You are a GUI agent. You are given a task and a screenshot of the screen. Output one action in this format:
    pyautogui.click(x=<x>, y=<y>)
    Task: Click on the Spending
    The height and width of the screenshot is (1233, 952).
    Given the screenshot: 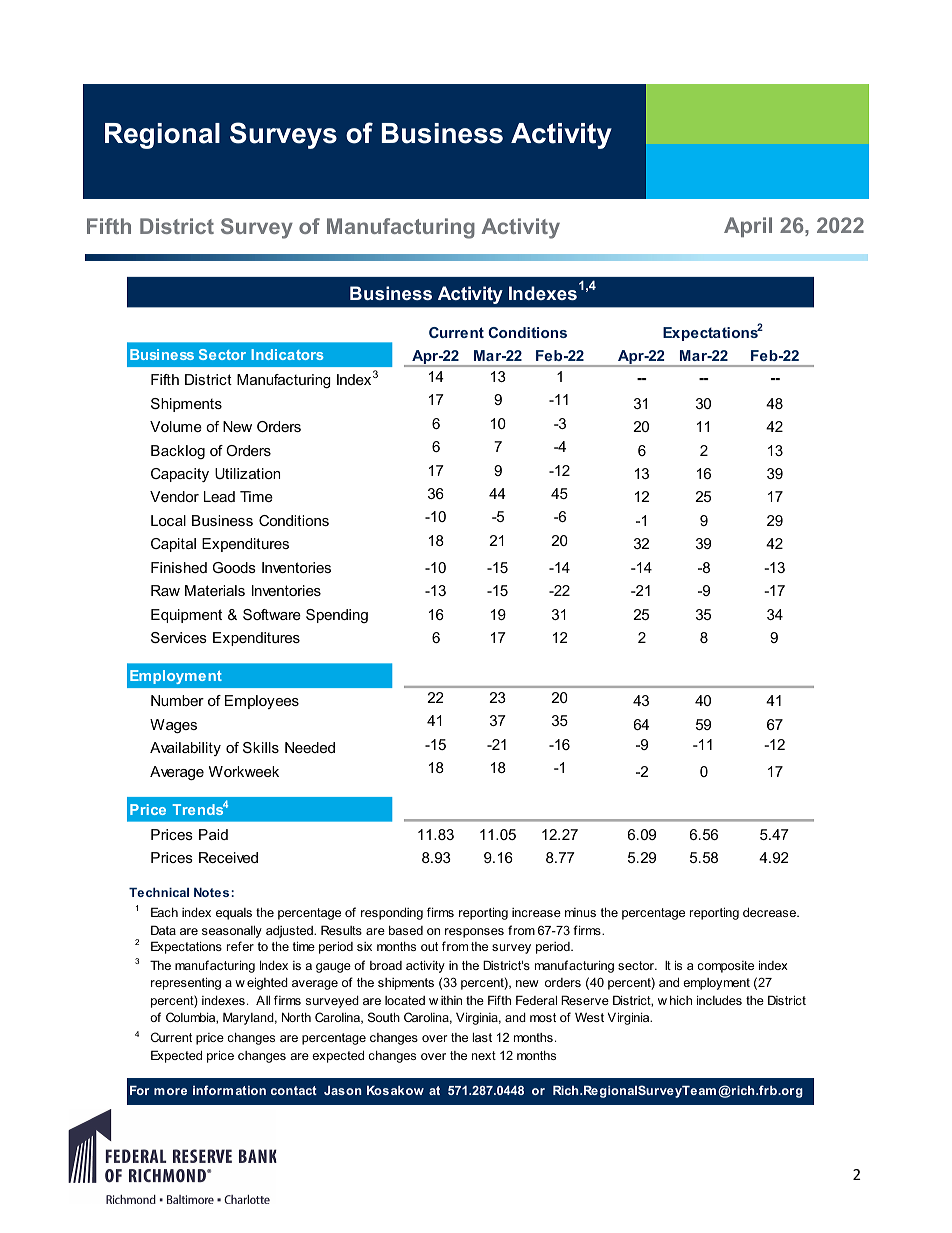 What is the action you would take?
    pyautogui.click(x=337, y=616)
